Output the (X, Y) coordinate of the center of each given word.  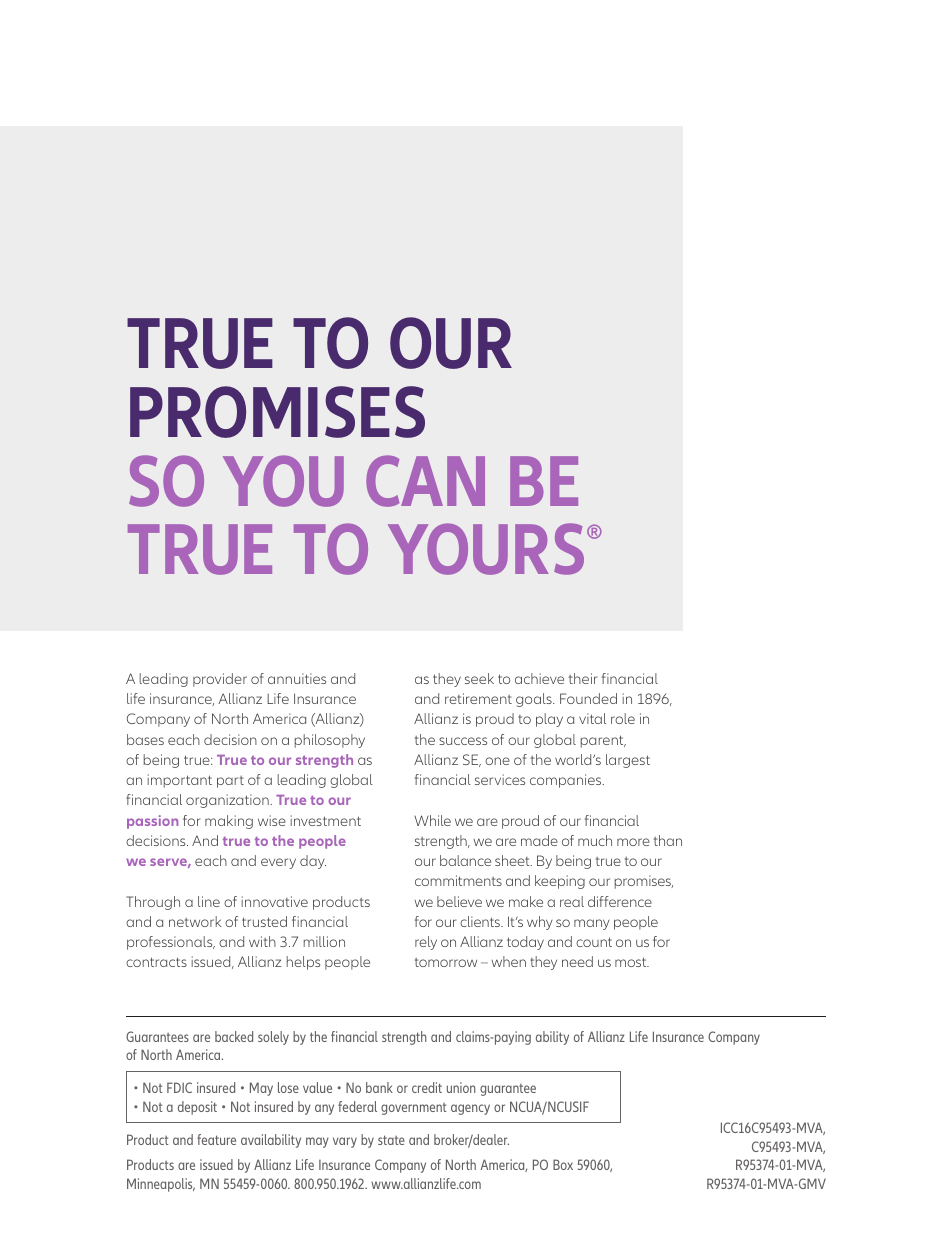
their (583, 678)
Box (563, 1164)
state (391, 1140)
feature (216, 1139)
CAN (425, 481)
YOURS (486, 549)
